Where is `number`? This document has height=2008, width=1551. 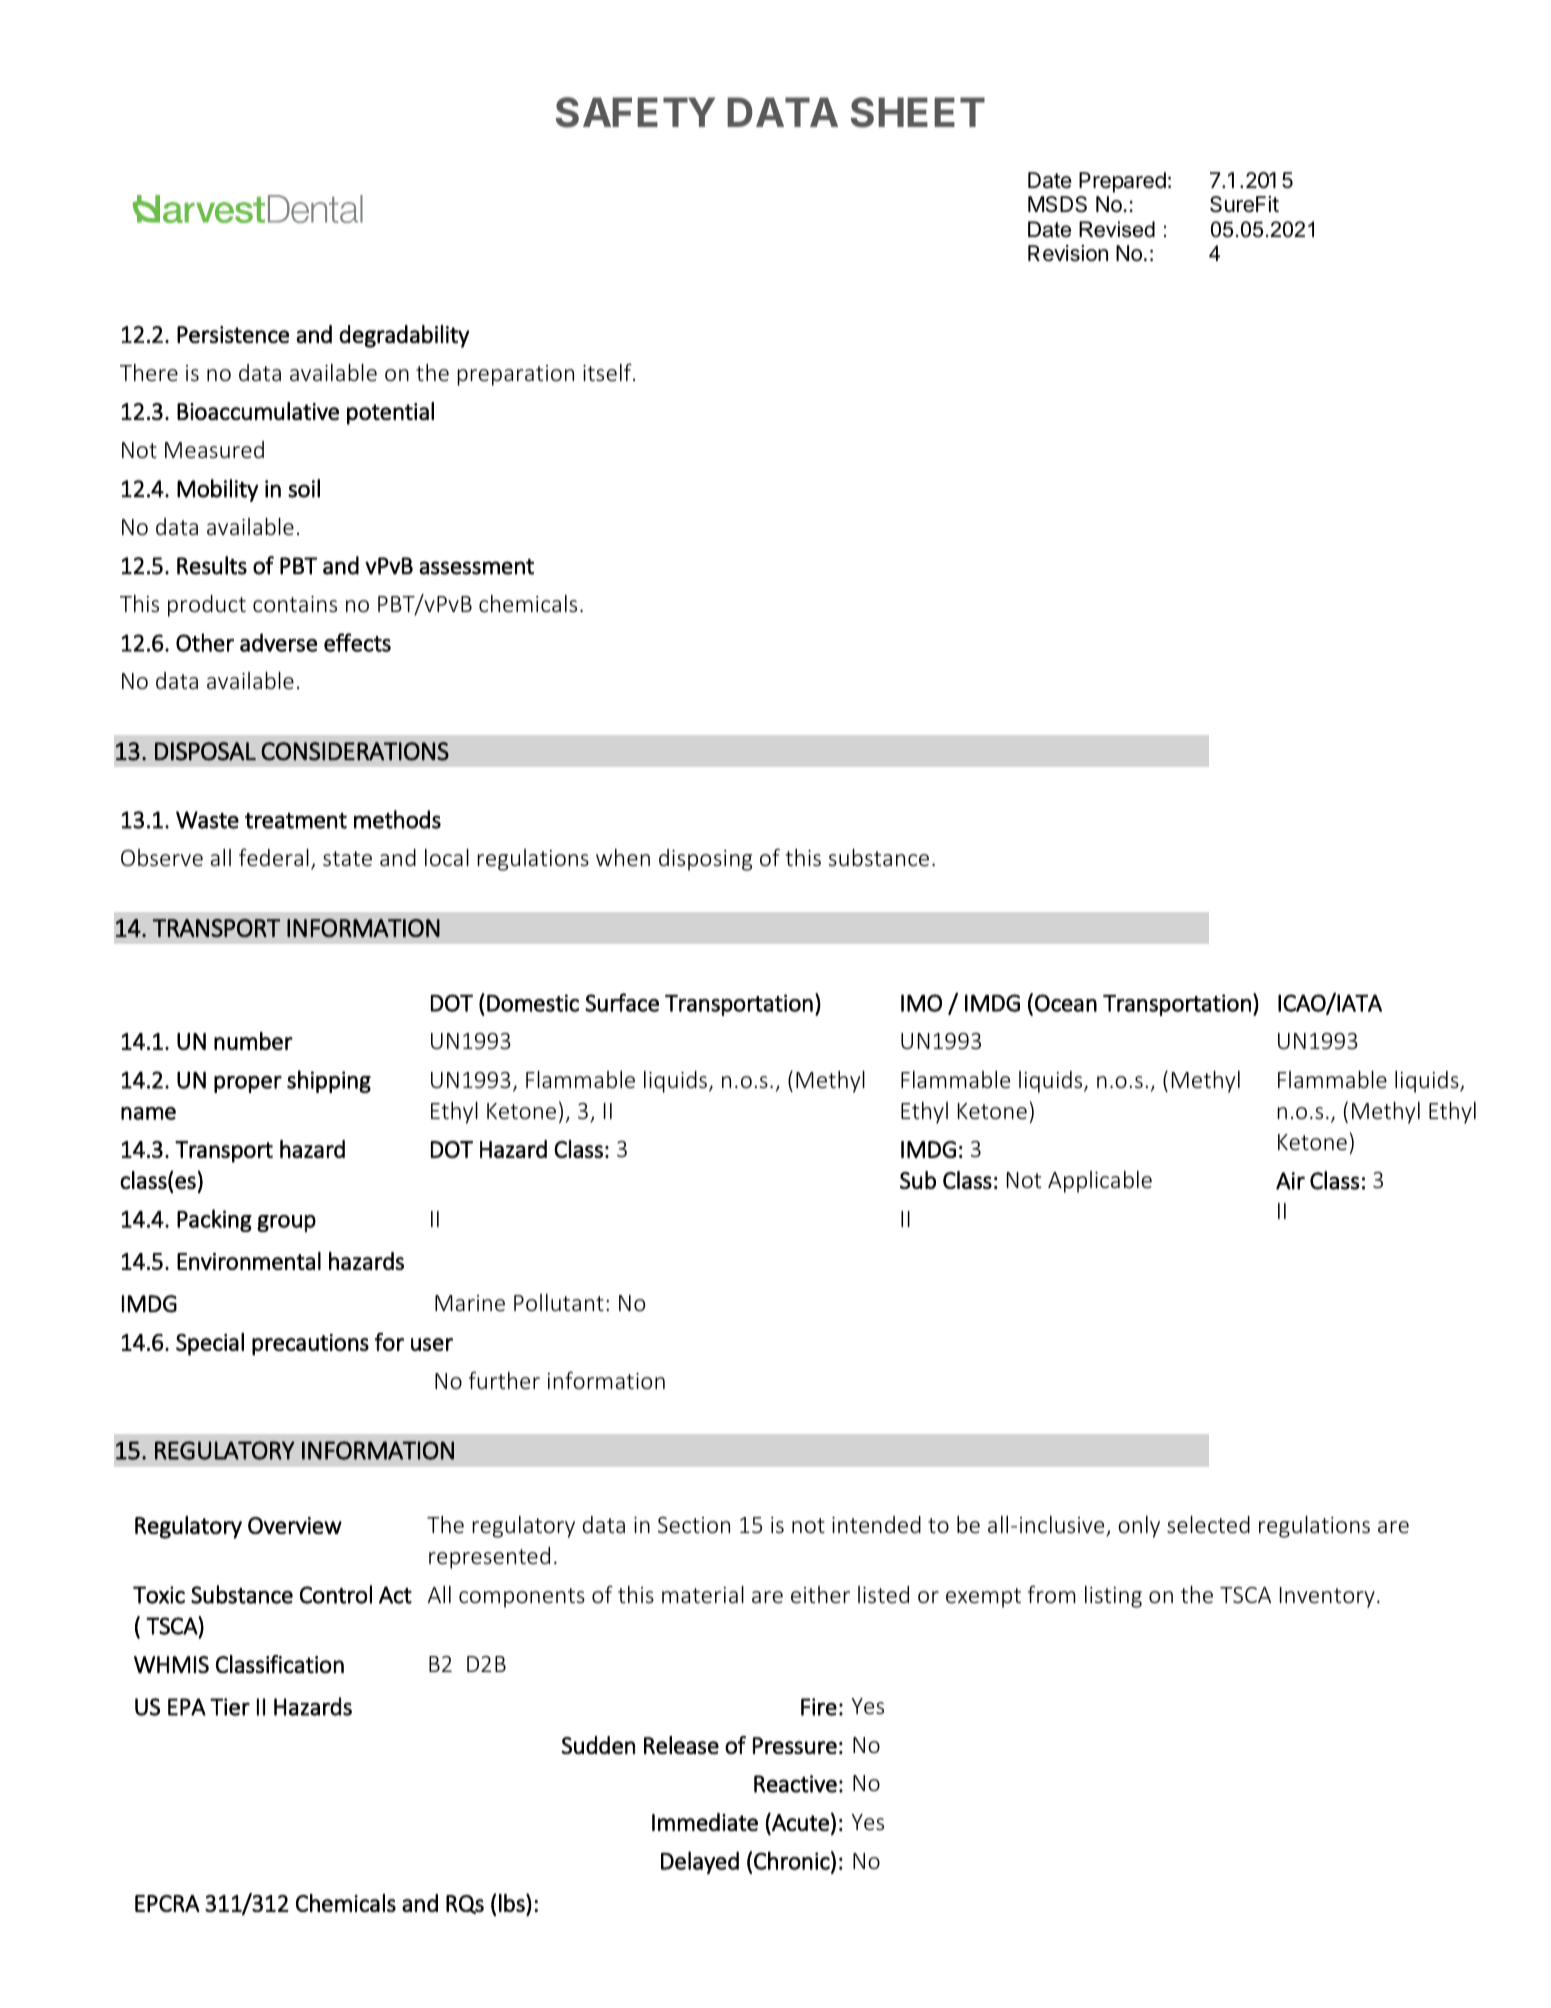 number is located at coordinates (253, 1041).
